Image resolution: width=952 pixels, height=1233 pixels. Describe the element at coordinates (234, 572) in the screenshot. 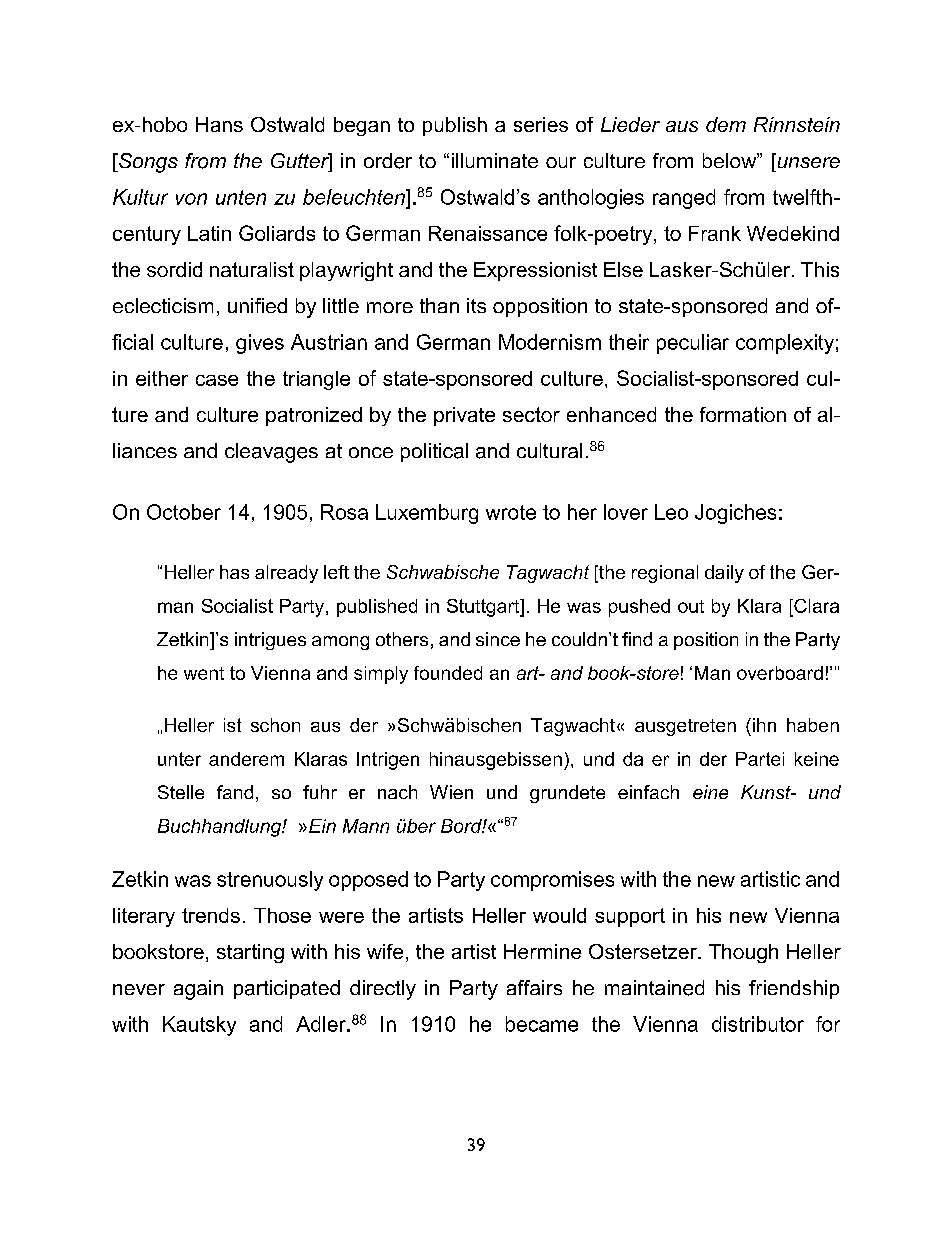

I see `has` at that location.
